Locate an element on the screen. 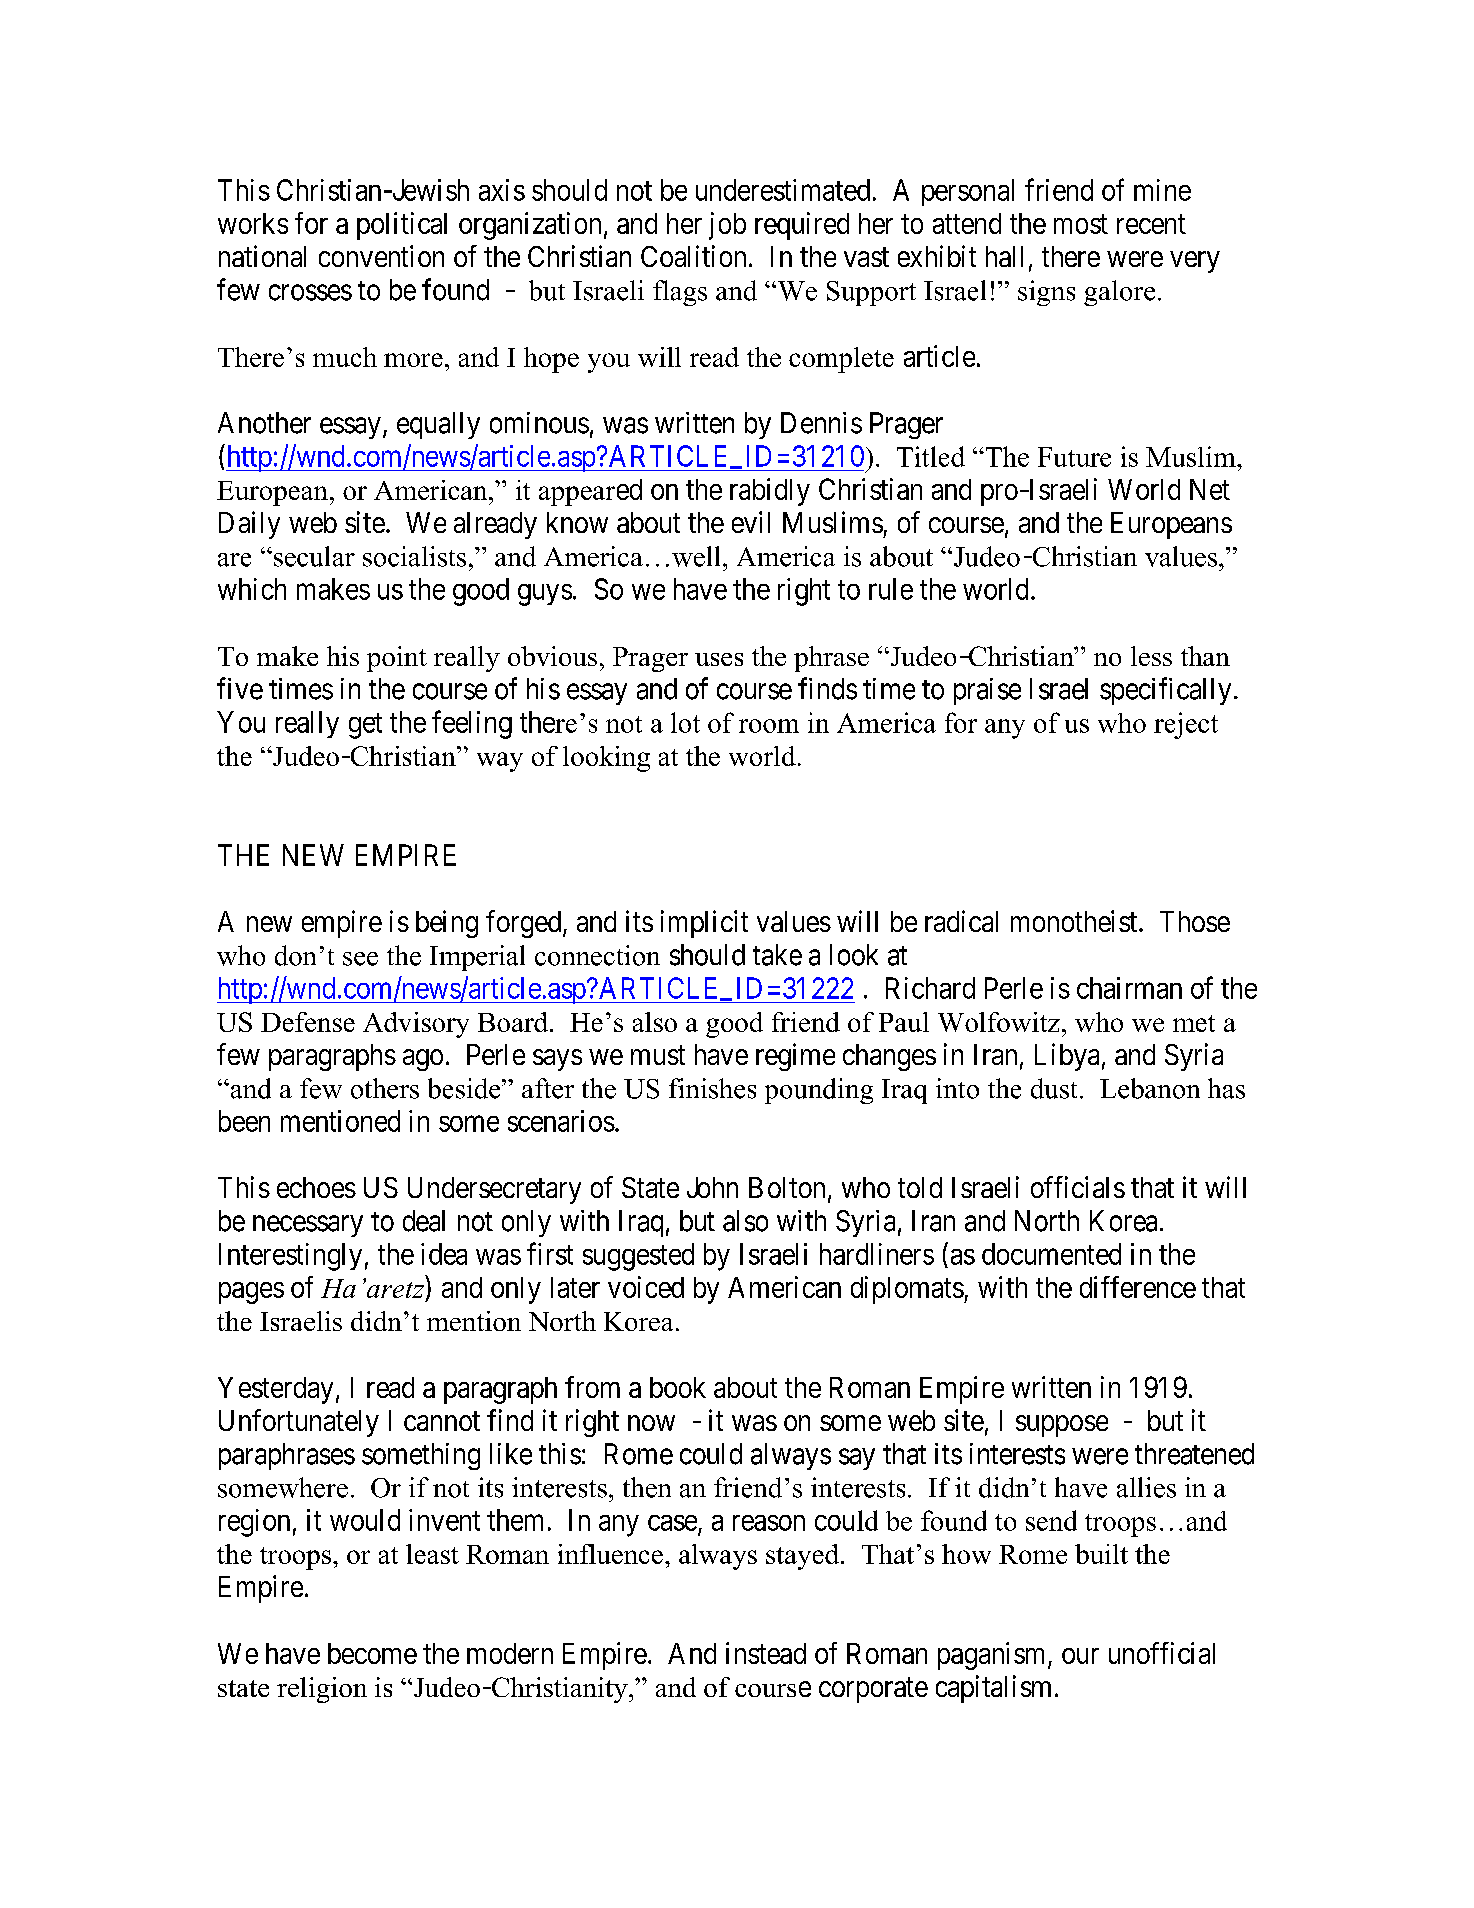 This screenshot has width=1474, height=1908. see is located at coordinates (360, 959).
